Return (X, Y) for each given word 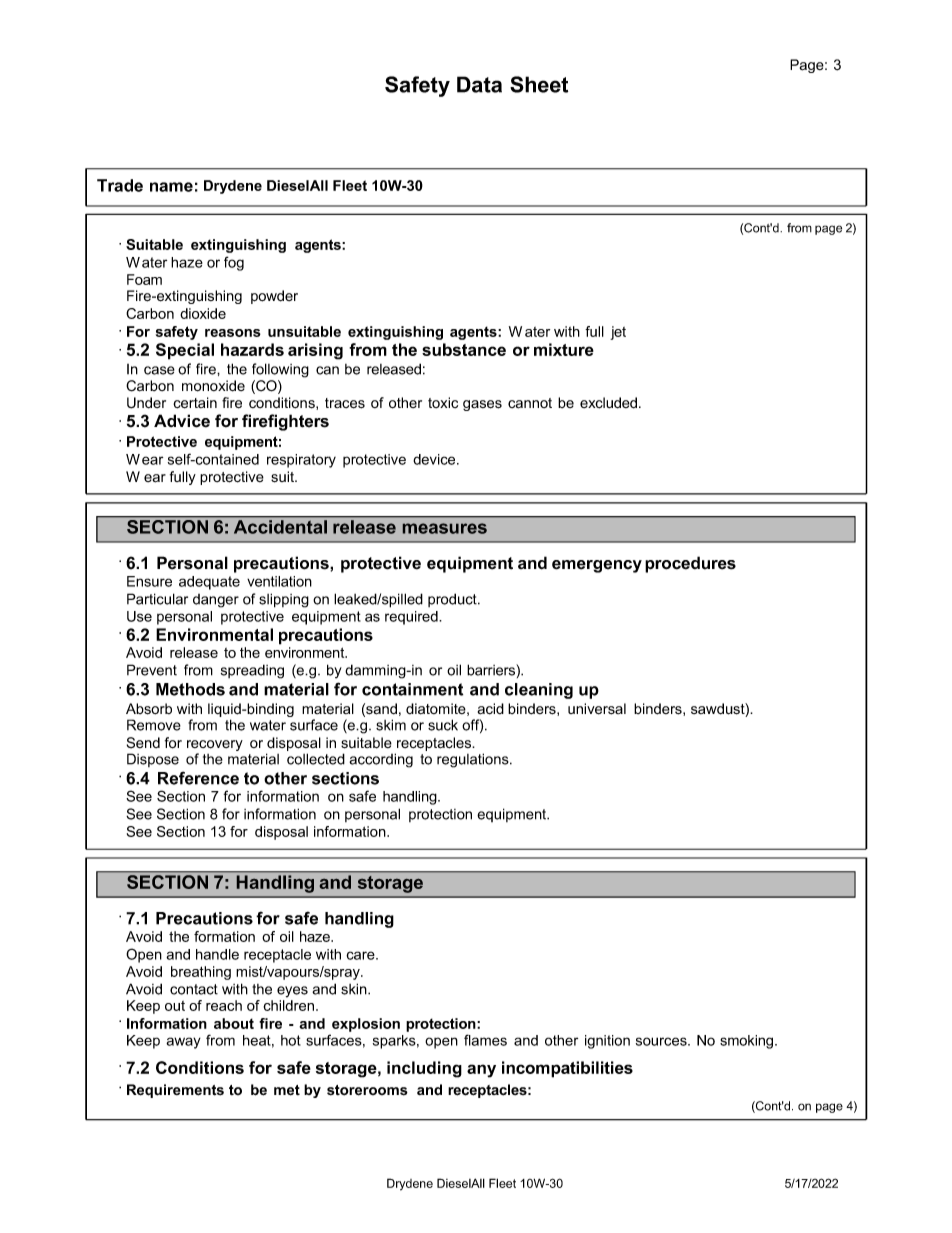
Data (479, 84)
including (424, 1069)
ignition (607, 1042)
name (171, 187)
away (183, 1043)
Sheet (539, 84)
